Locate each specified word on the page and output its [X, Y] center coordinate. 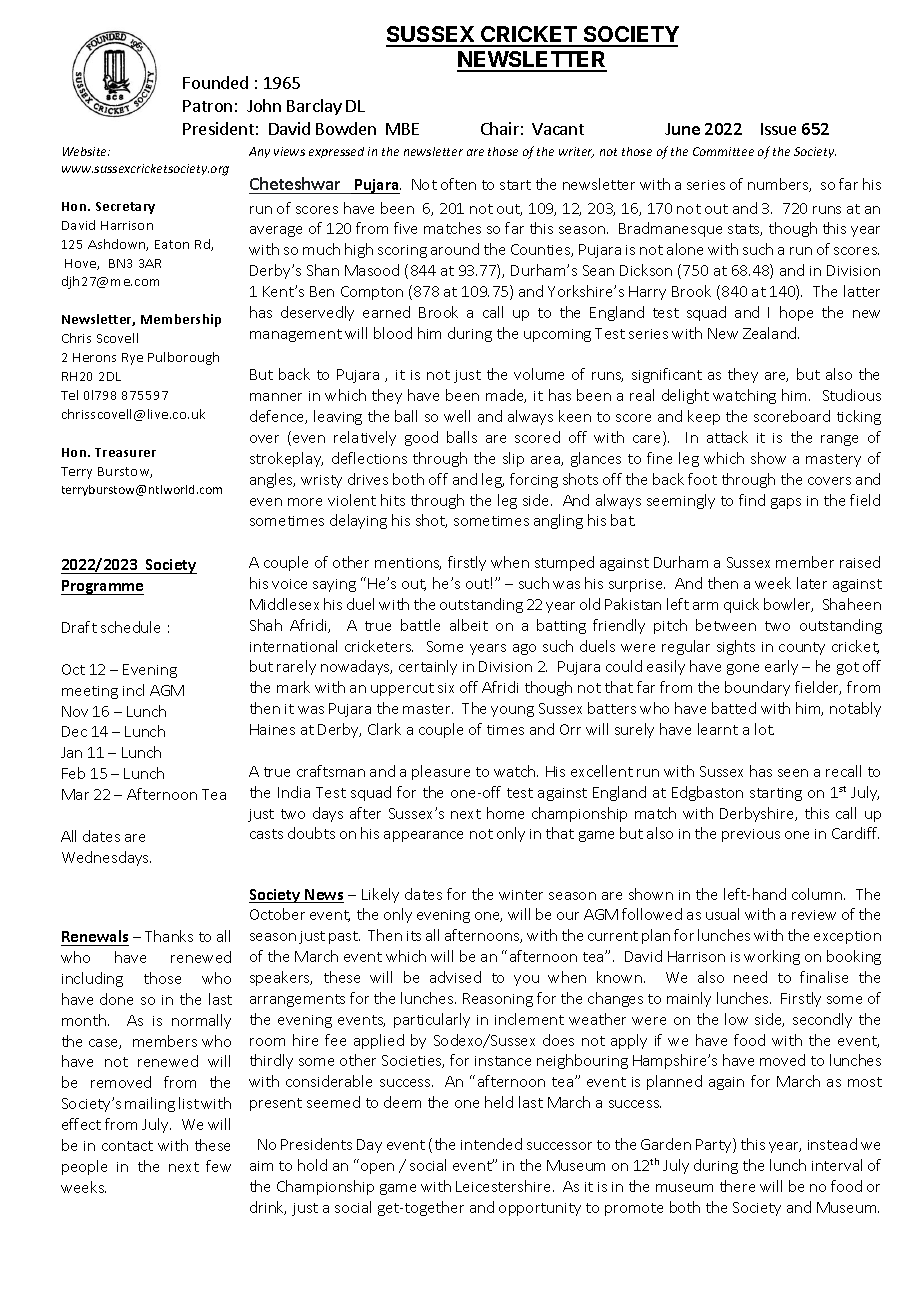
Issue [778, 129]
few [218, 1166]
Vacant [558, 129]
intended [491, 1144]
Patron [207, 106]
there [737, 1186]
